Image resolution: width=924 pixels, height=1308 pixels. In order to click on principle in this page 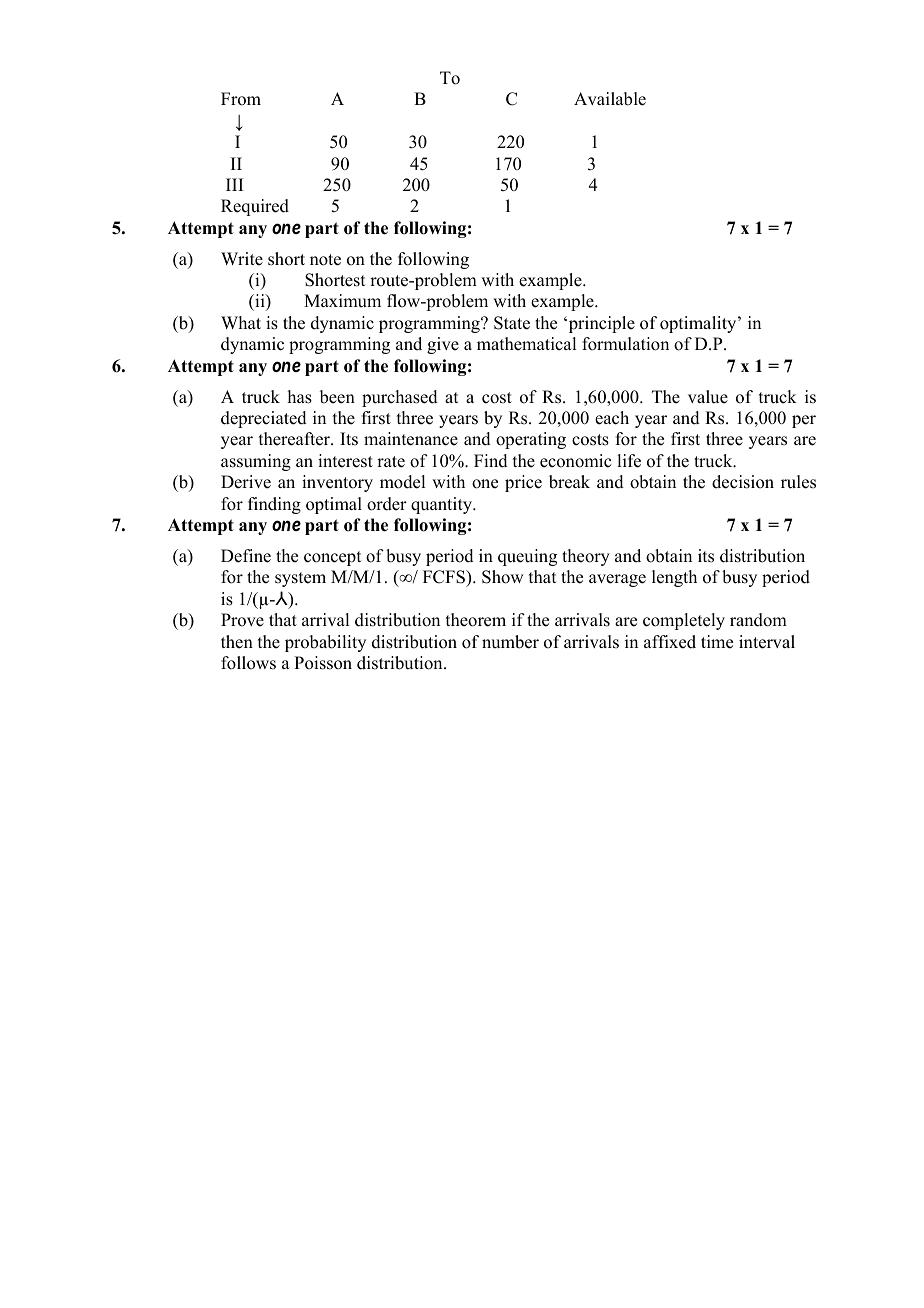, I will do `click(600, 324)`.
